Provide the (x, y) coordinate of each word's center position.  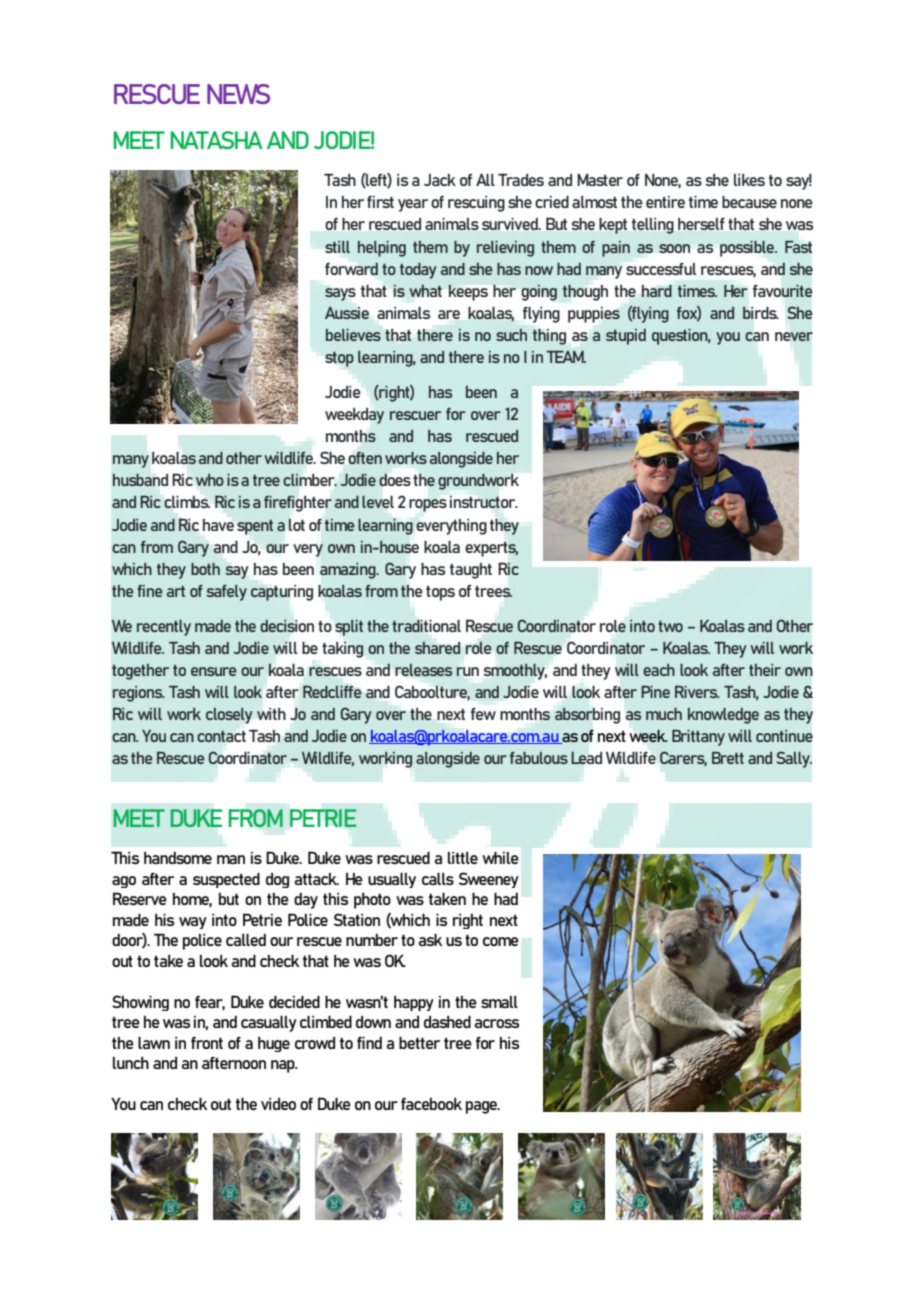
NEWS (238, 94)
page (483, 1107)
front (207, 1043)
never (794, 336)
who (210, 480)
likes (749, 180)
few (483, 714)
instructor (484, 502)
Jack (440, 180)
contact (221, 736)
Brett (728, 757)
